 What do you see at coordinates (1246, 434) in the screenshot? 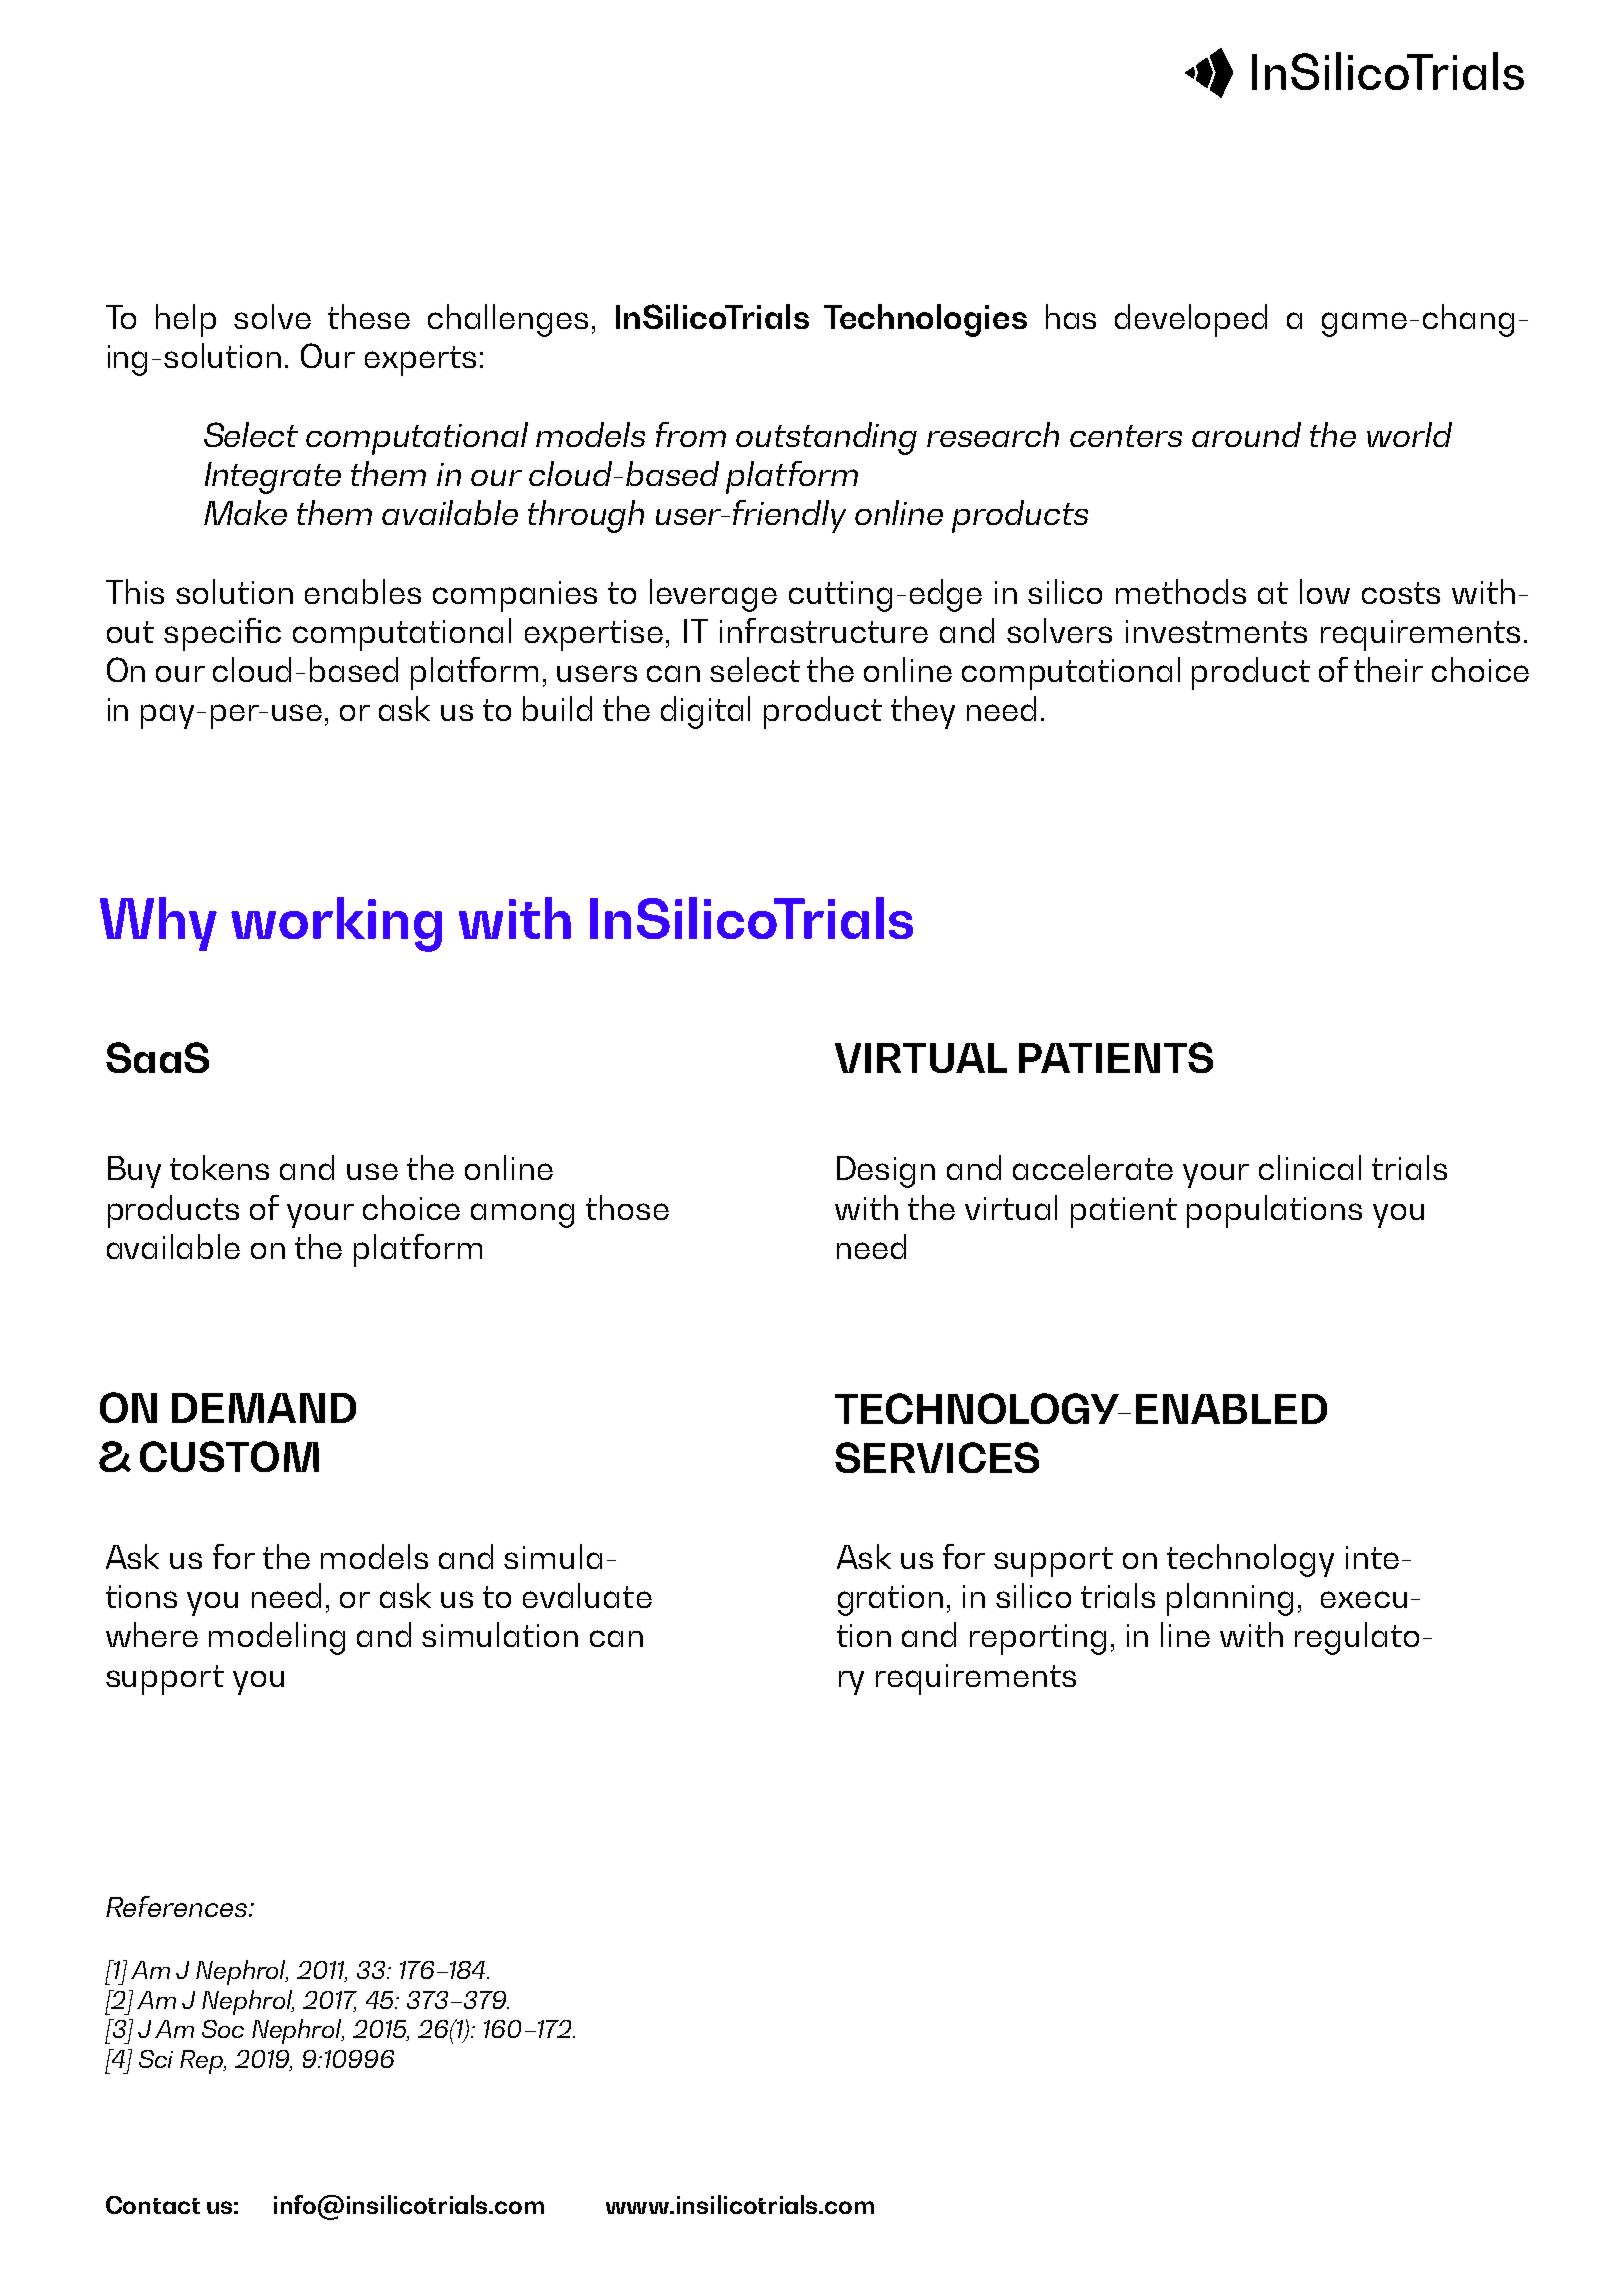
I see `around` at bounding box center [1246, 434].
